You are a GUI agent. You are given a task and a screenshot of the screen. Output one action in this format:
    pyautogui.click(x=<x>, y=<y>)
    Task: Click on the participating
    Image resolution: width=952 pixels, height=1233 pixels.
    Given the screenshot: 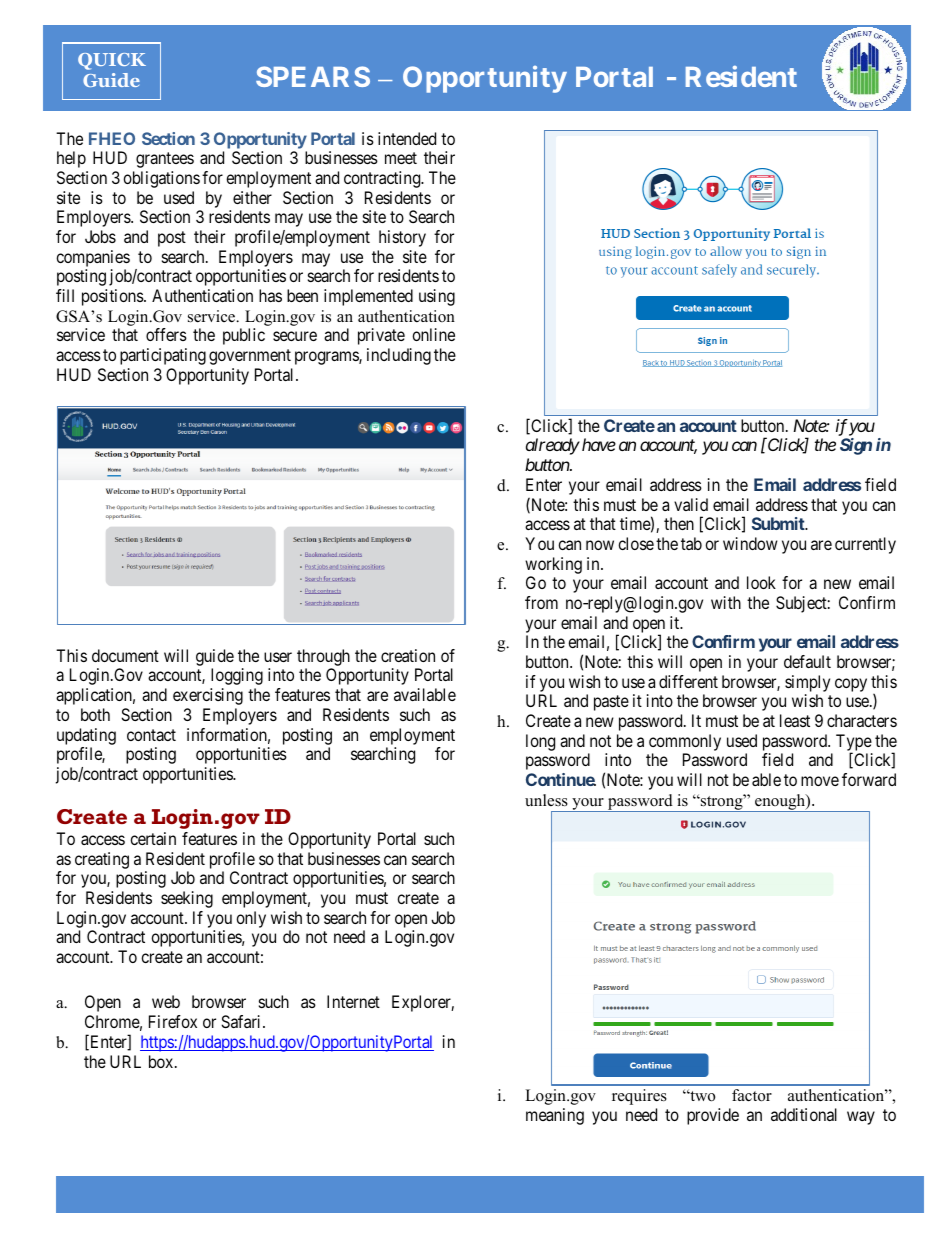 What is the action you would take?
    pyautogui.click(x=163, y=356)
